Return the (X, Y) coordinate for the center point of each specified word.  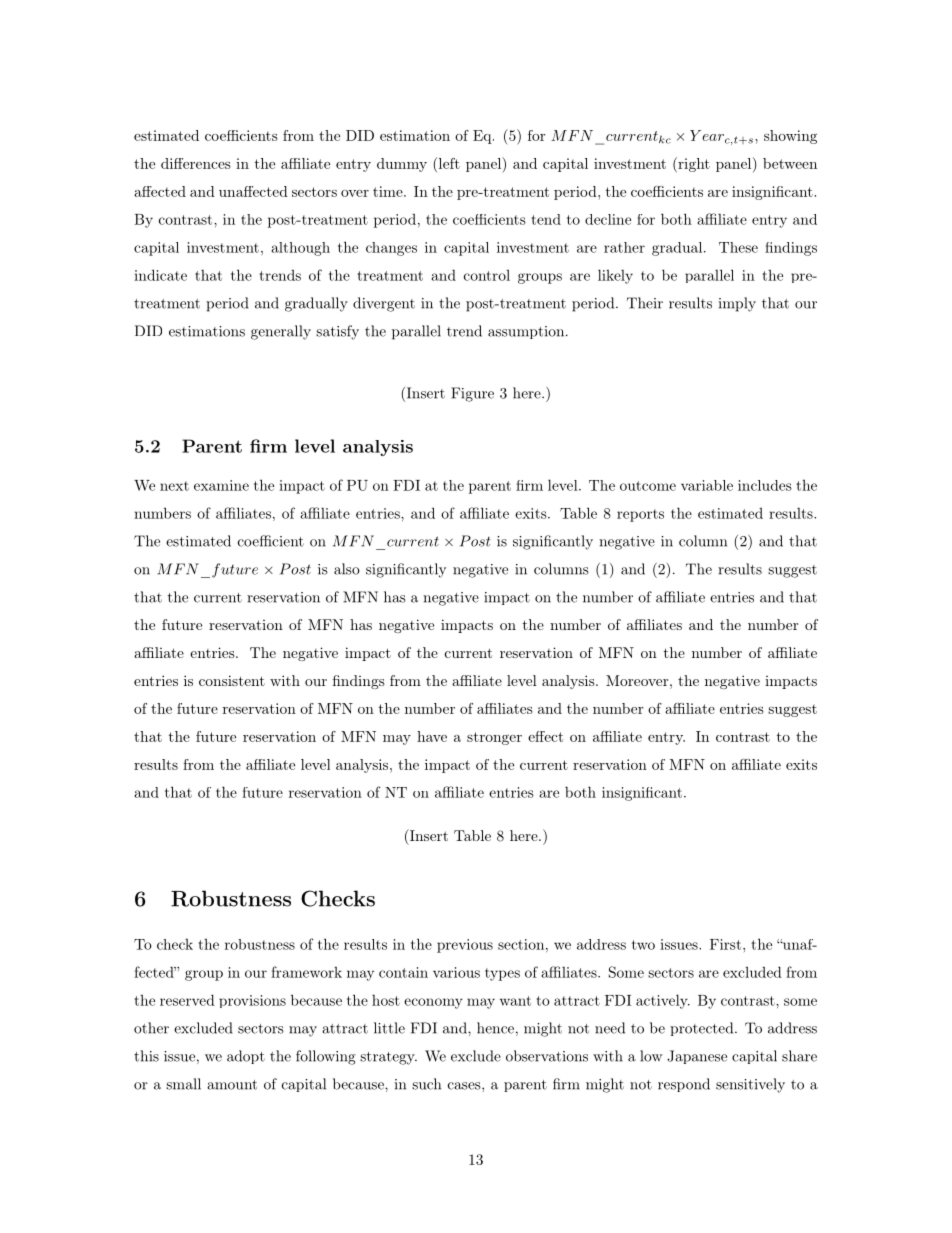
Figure (472, 394)
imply (737, 304)
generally (281, 332)
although (300, 249)
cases (465, 1086)
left (448, 163)
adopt (246, 1057)
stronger (494, 738)
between (790, 163)
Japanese (697, 1057)
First (725, 944)
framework (306, 972)
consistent (232, 680)
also (347, 569)
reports (640, 515)
